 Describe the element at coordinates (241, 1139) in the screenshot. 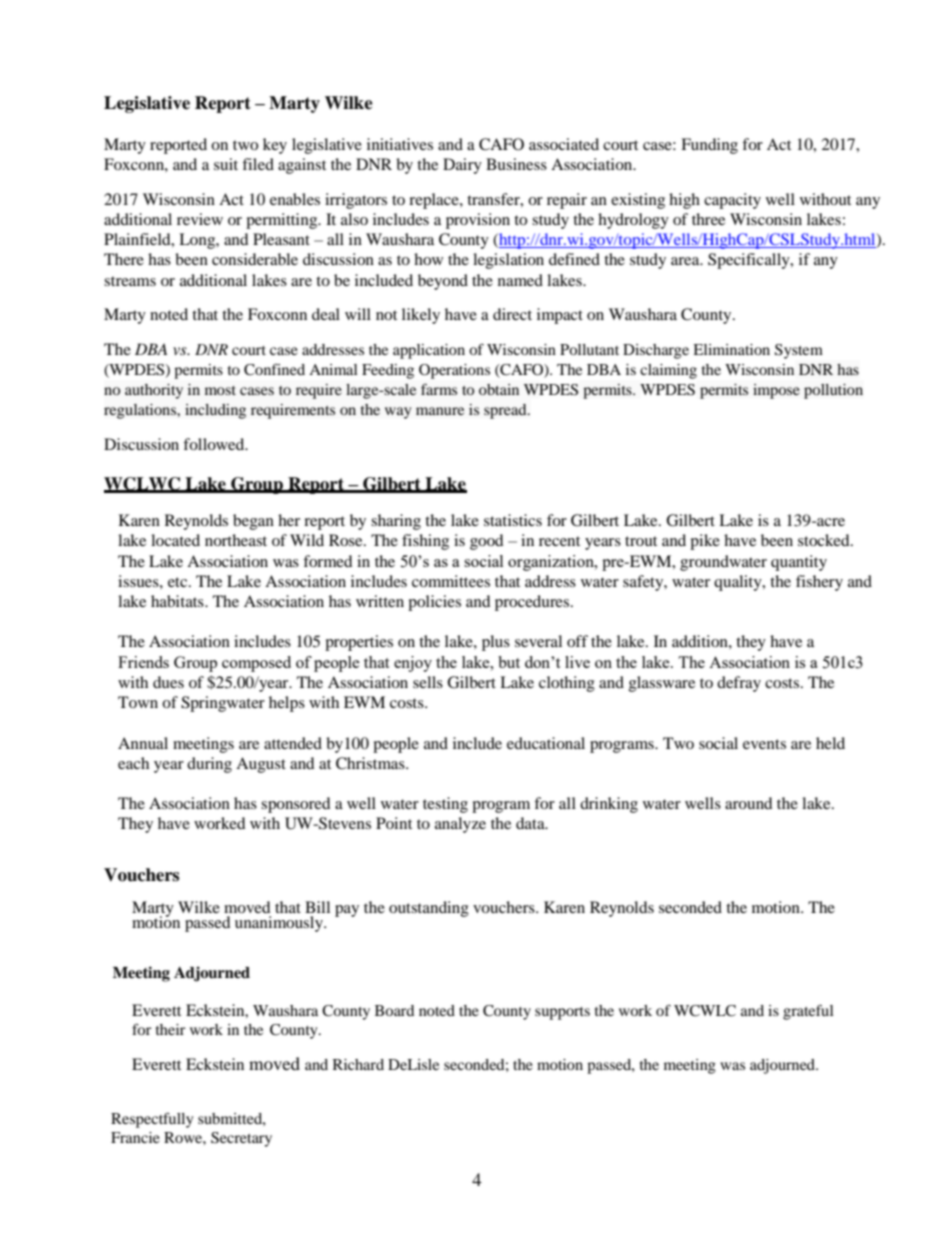

I see `Secretary` at that location.
